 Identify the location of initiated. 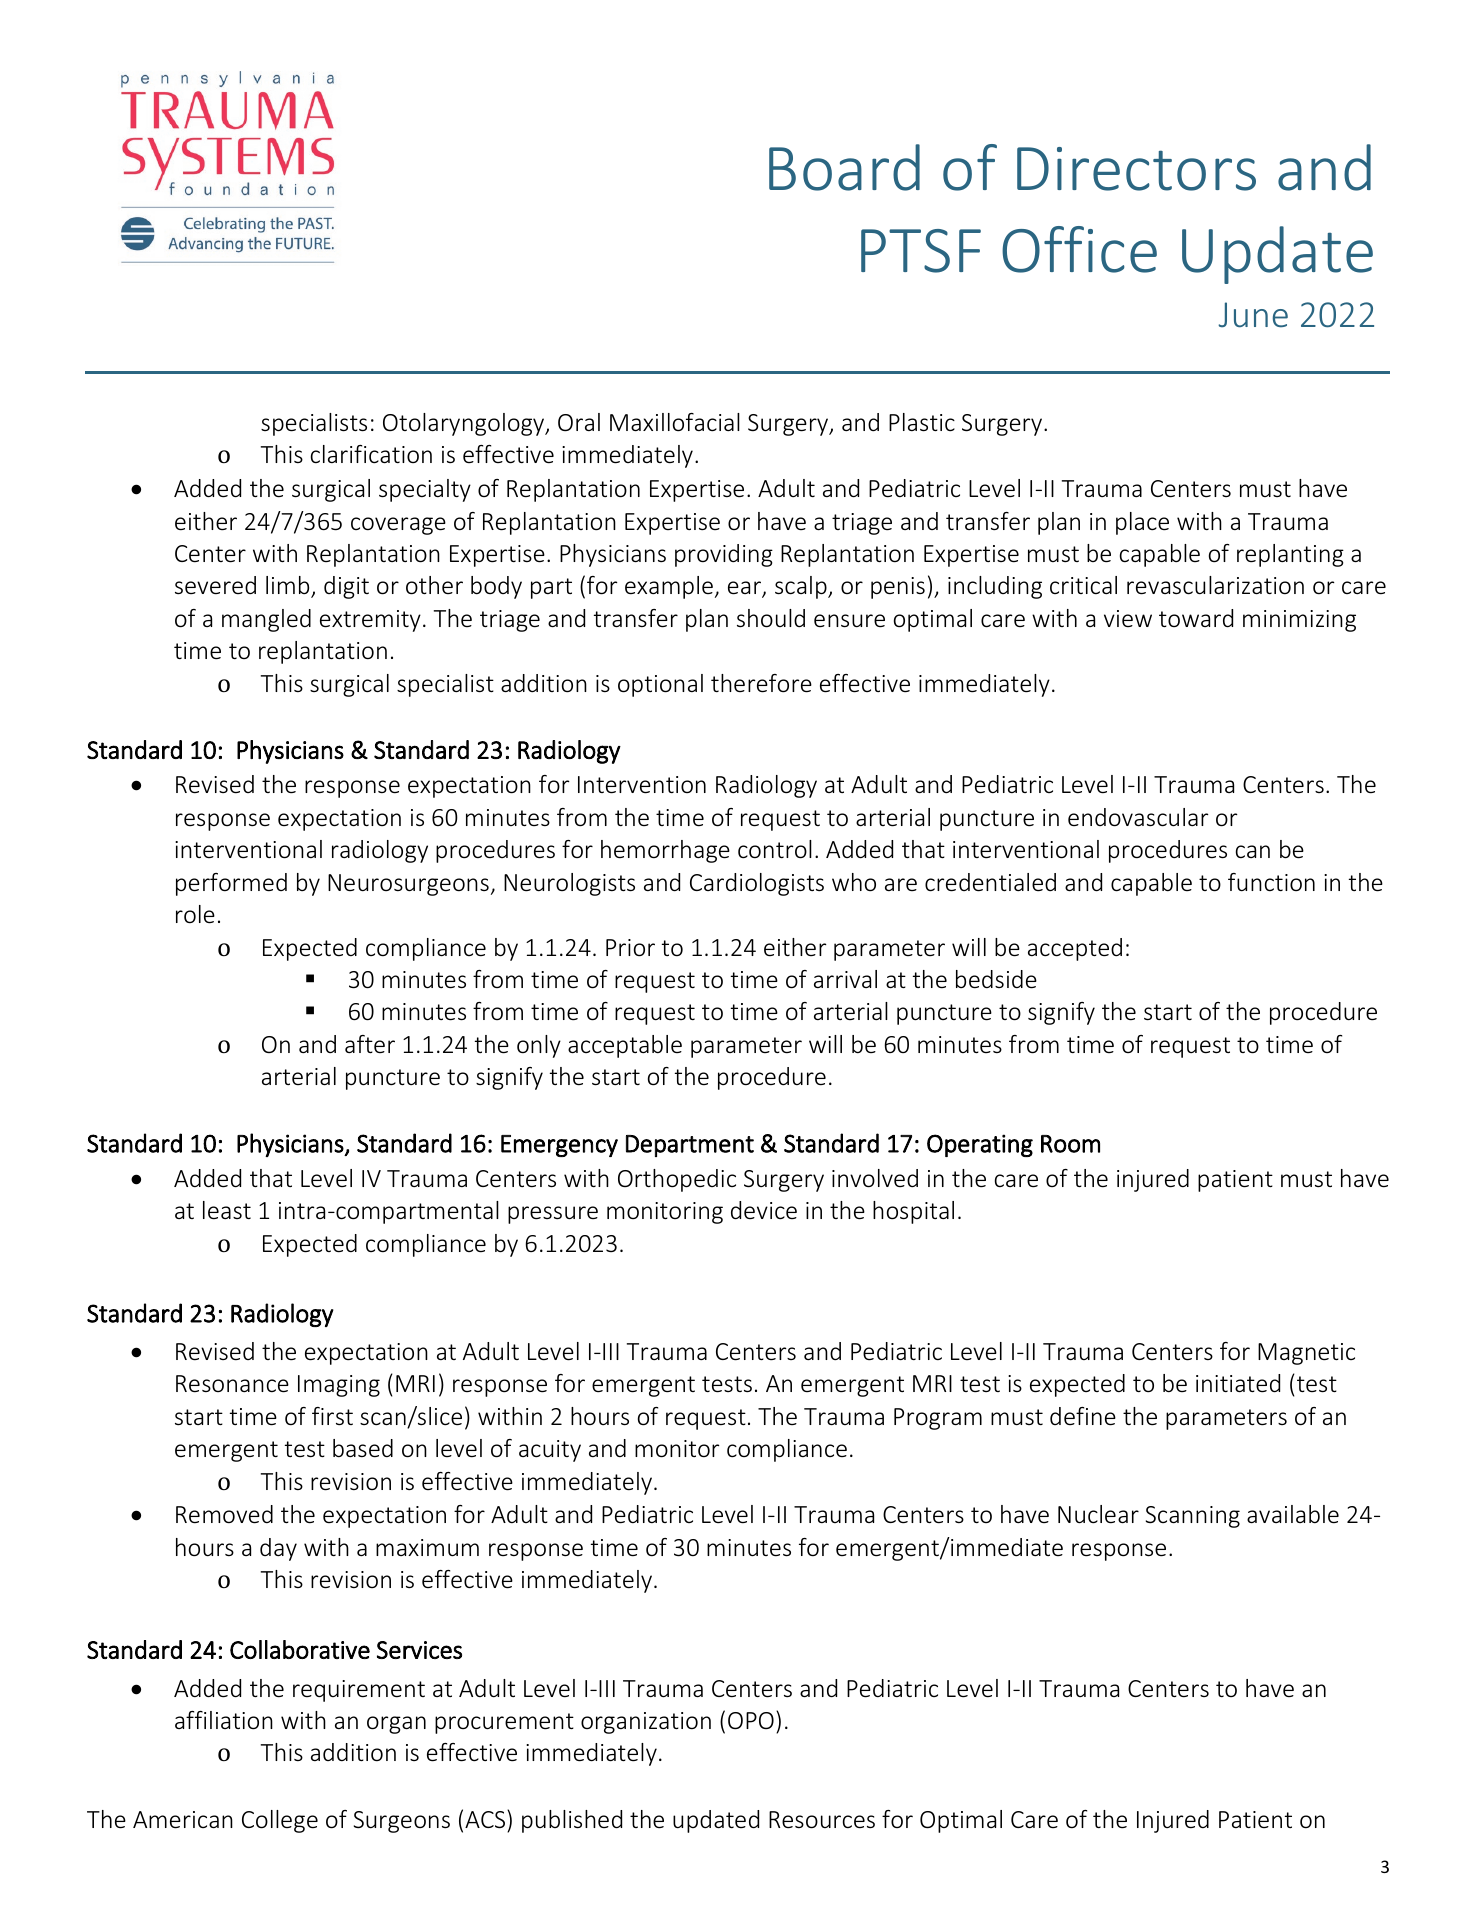
(1238, 1383).
